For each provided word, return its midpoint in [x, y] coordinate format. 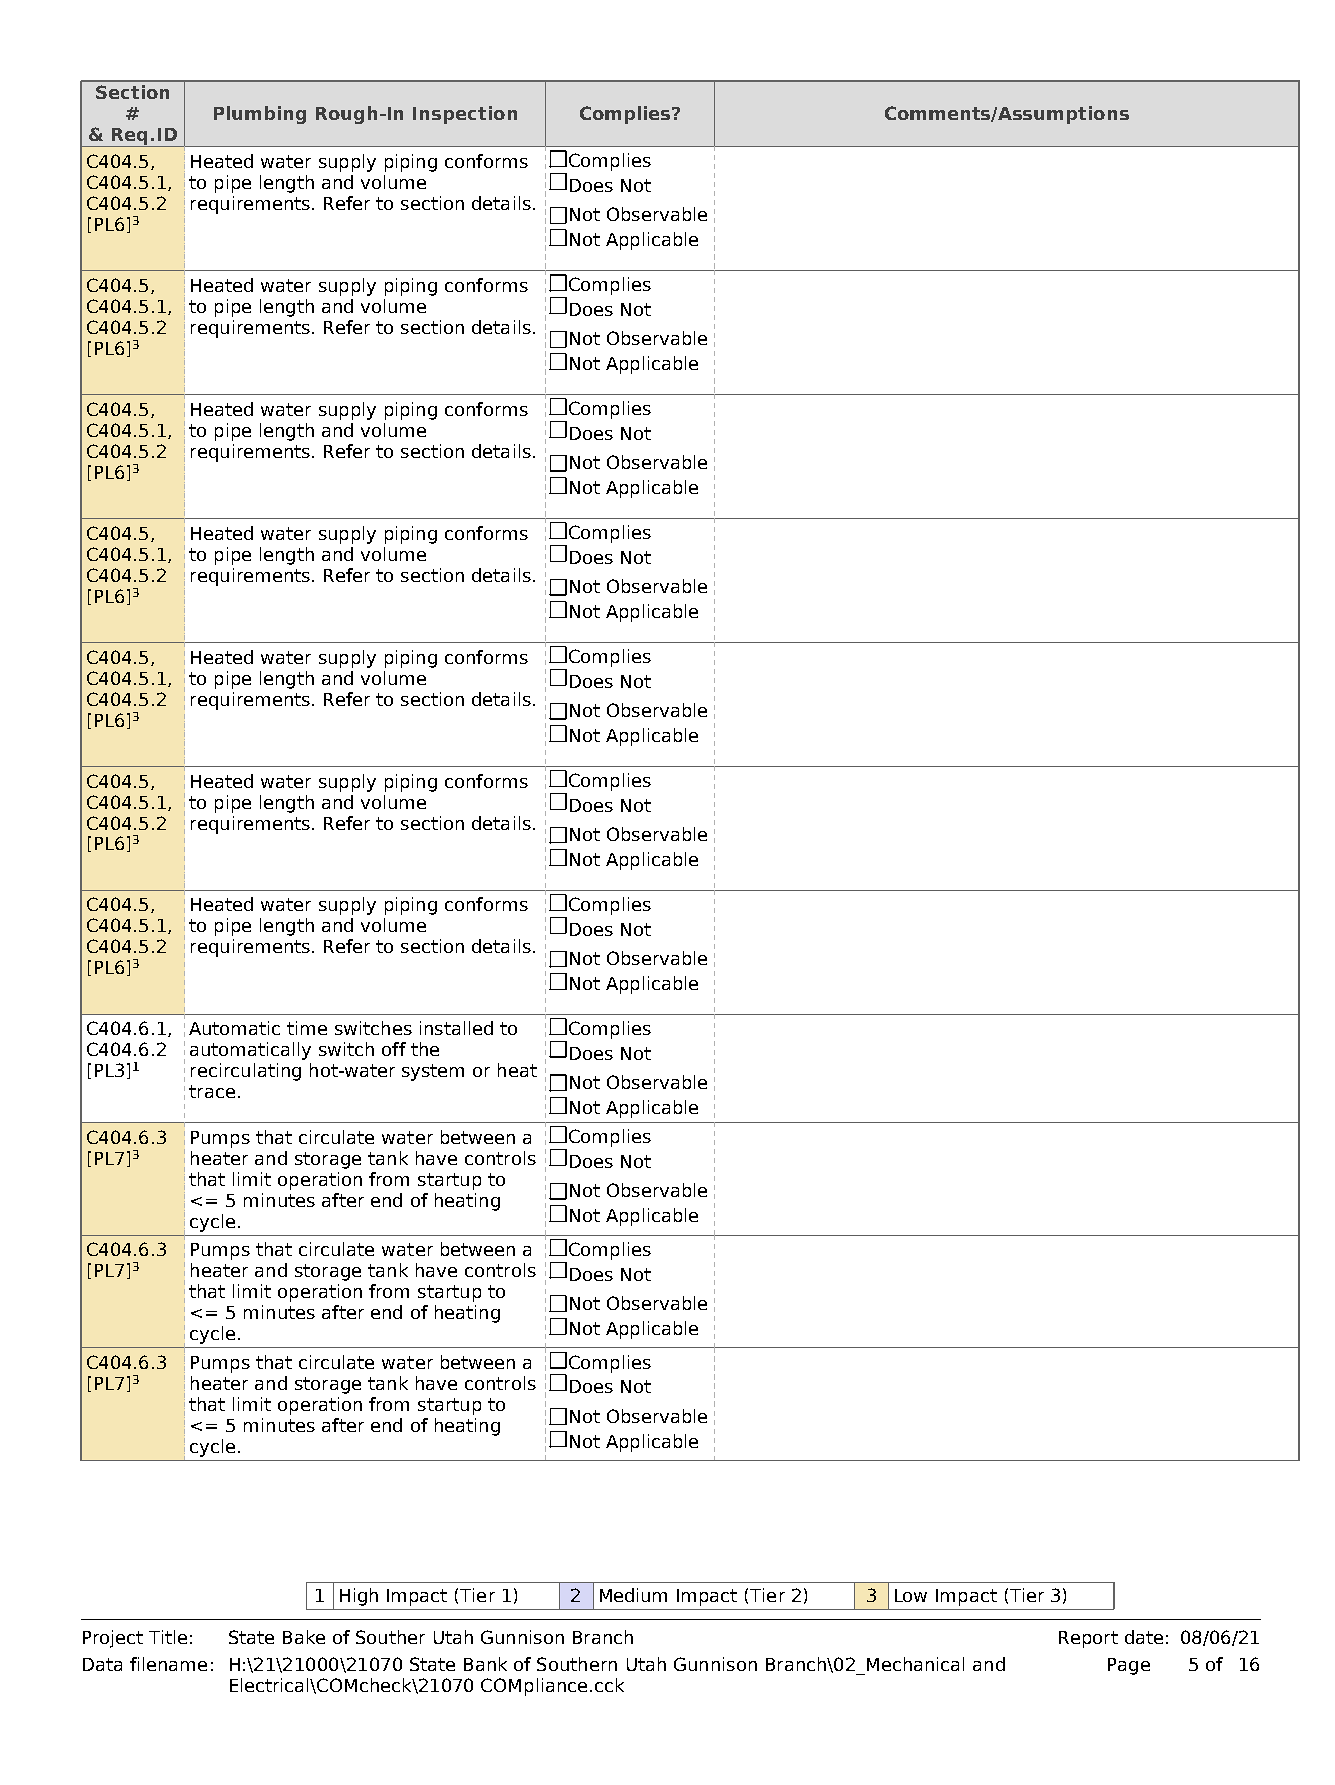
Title [168, 1637]
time [307, 1028]
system [433, 1072]
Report [1088, 1639]
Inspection [465, 115]
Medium [633, 1595]
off [394, 1049]
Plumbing [260, 115]
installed [456, 1028]
